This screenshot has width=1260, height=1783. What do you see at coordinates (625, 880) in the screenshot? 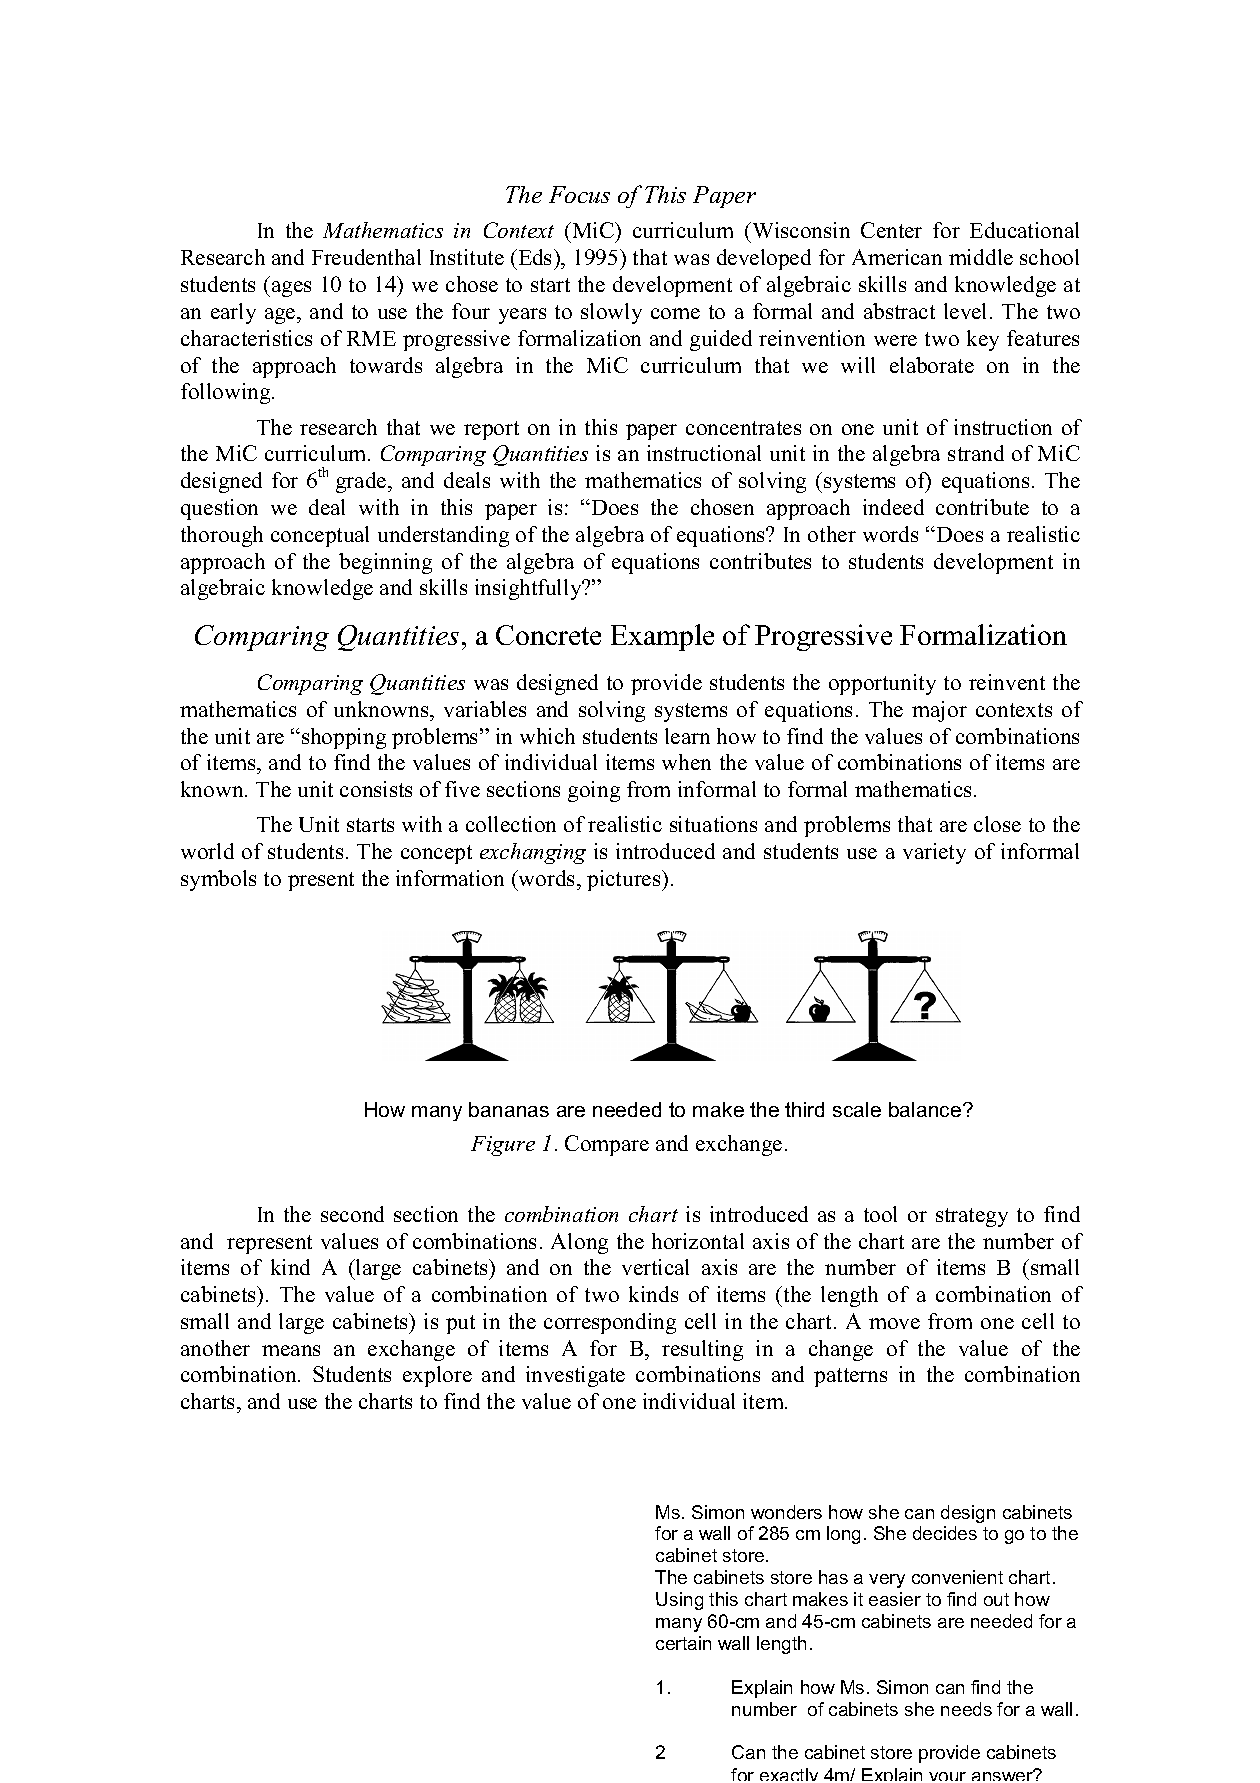
I see `pictures` at bounding box center [625, 880].
